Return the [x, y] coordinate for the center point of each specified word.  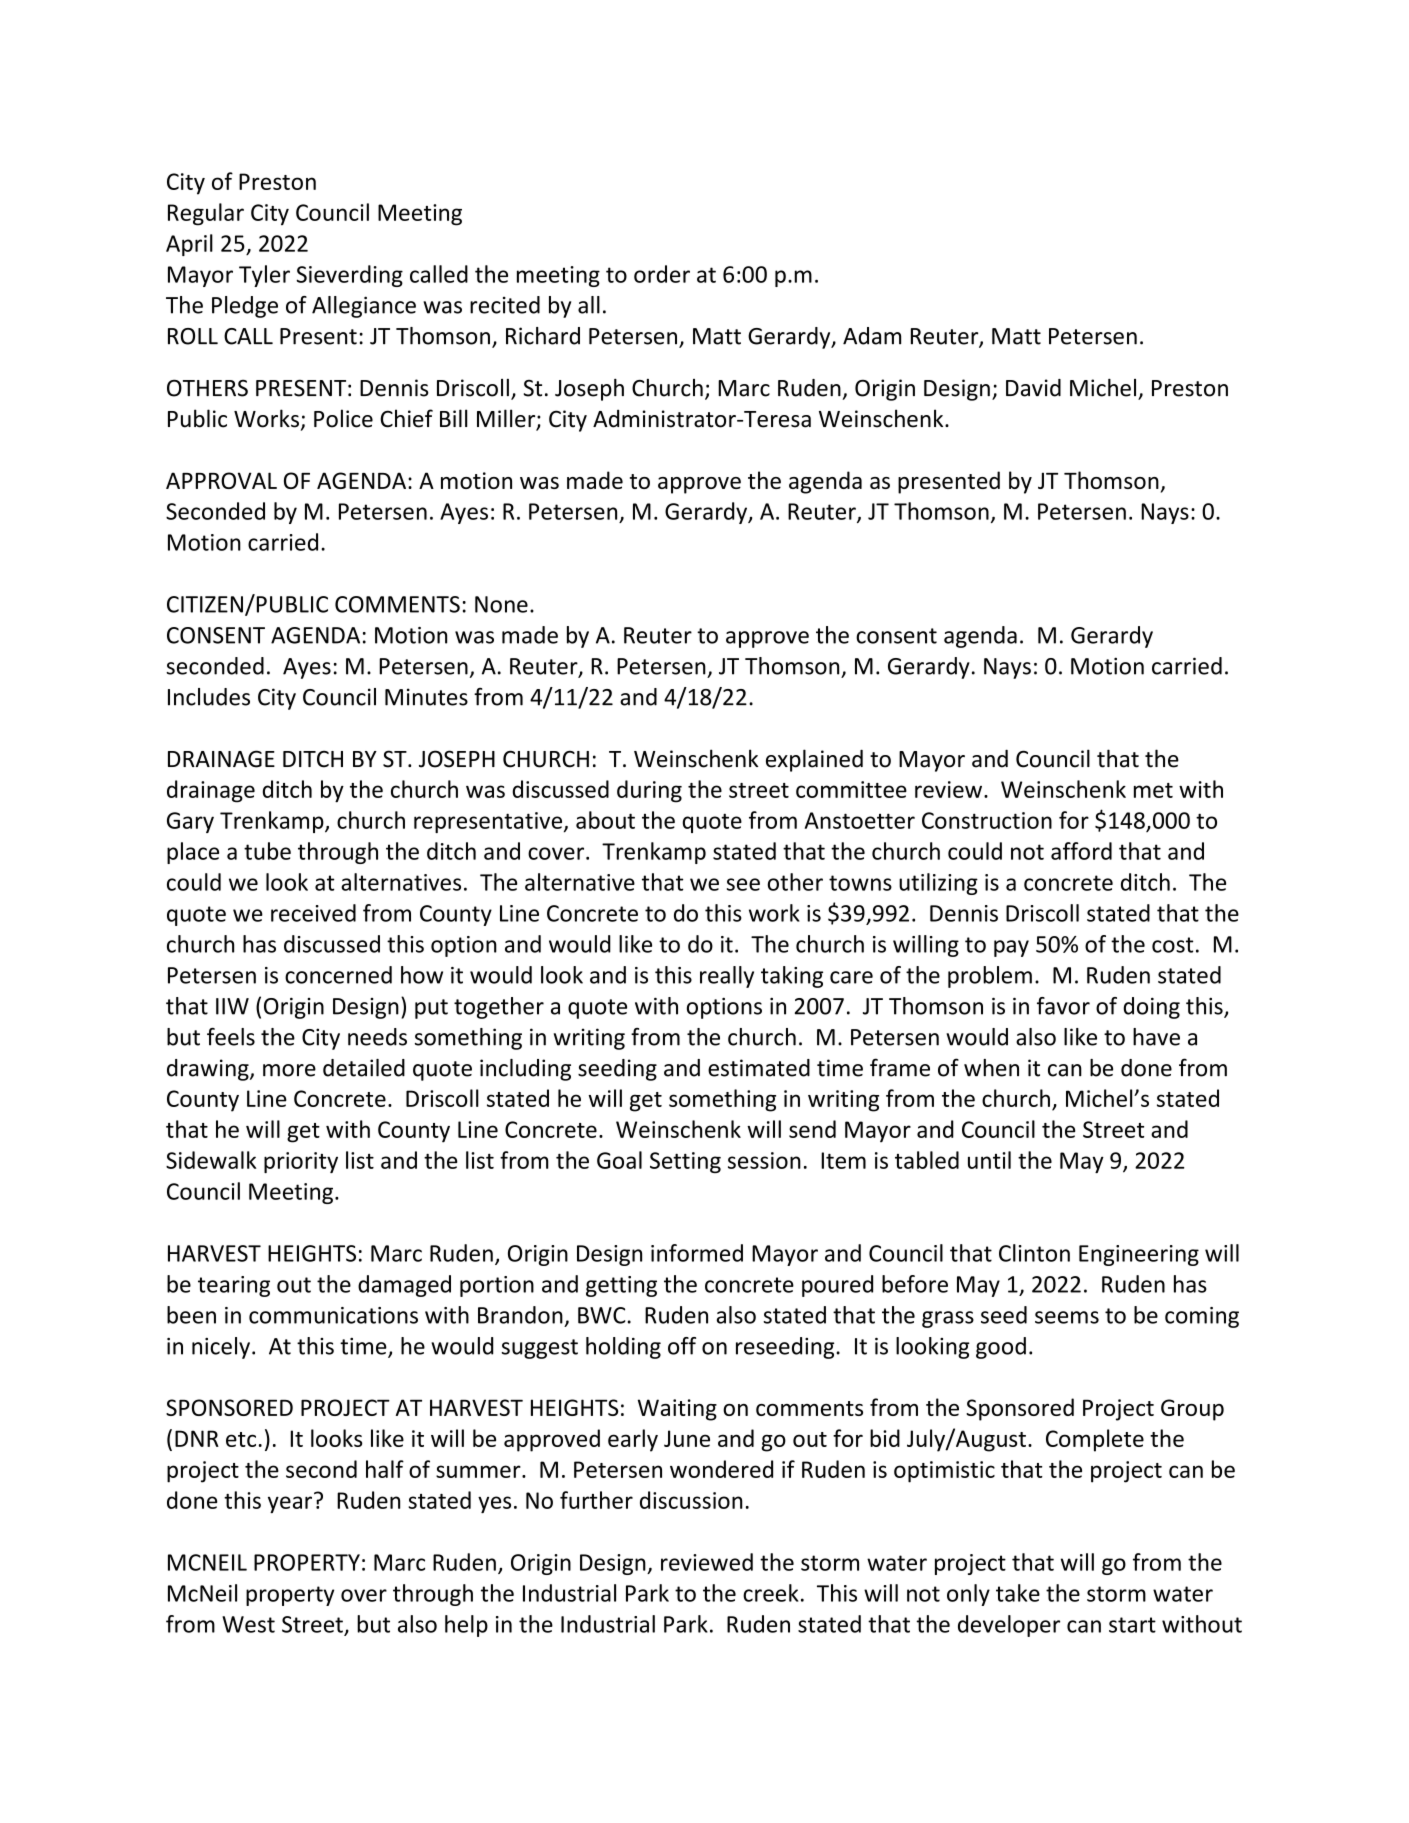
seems [1067, 1317]
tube [267, 851]
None [501, 604]
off [682, 1346]
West [248, 1624]
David [1033, 388]
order [662, 274]
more [289, 1070]
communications [333, 1315]
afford [1081, 851]
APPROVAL [221, 480]
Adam [872, 336]
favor [1063, 1006]
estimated [759, 1068]
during [649, 791]
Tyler [264, 276]
